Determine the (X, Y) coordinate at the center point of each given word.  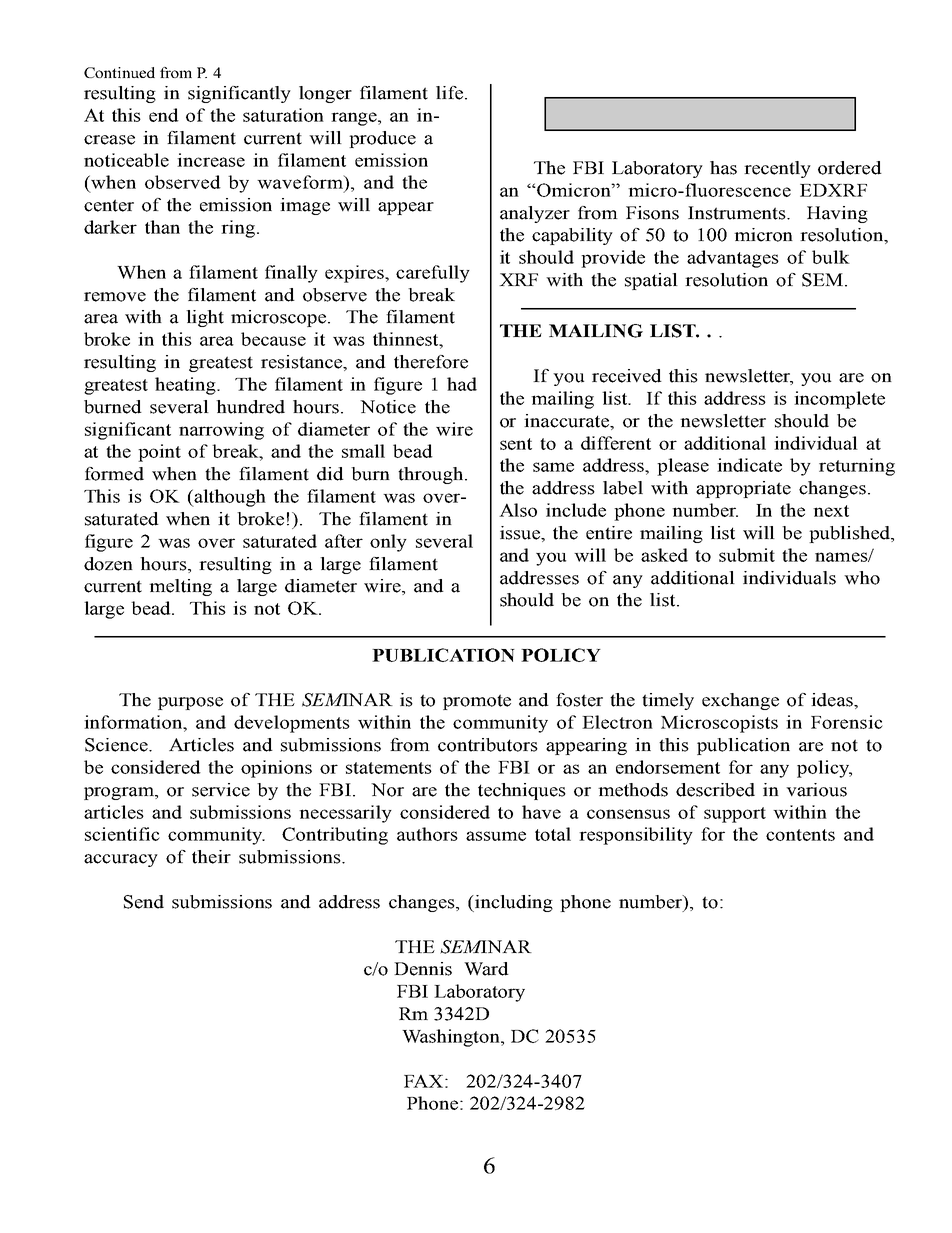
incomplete (839, 400)
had (462, 384)
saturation (283, 115)
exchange (740, 701)
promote (477, 702)
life (449, 93)
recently (777, 169)
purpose (190, 703)
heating (186, 386)
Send (144, 902)
